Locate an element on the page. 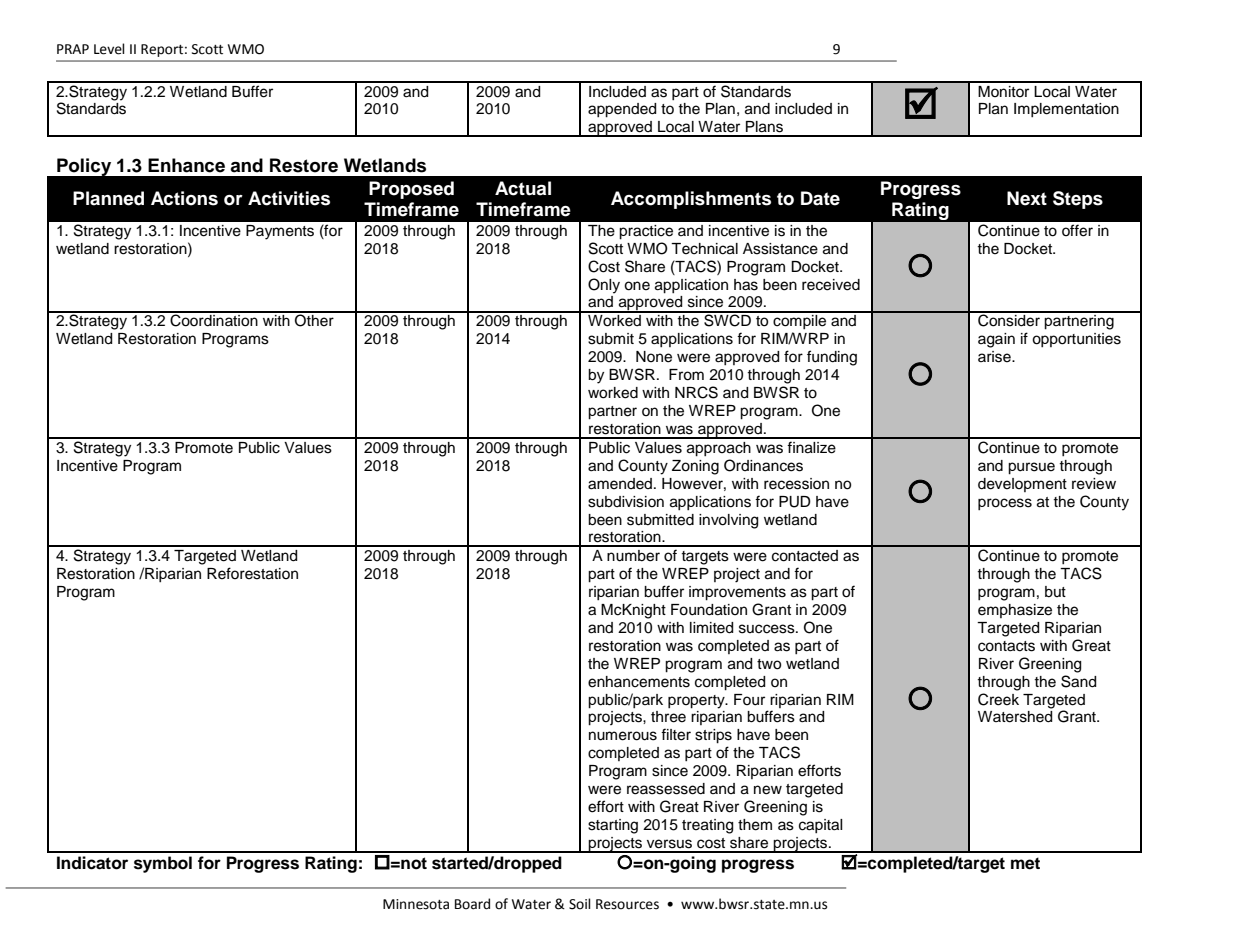 The width and height of the image is (1233, 952). amended is located at coordinates (621, 484).
